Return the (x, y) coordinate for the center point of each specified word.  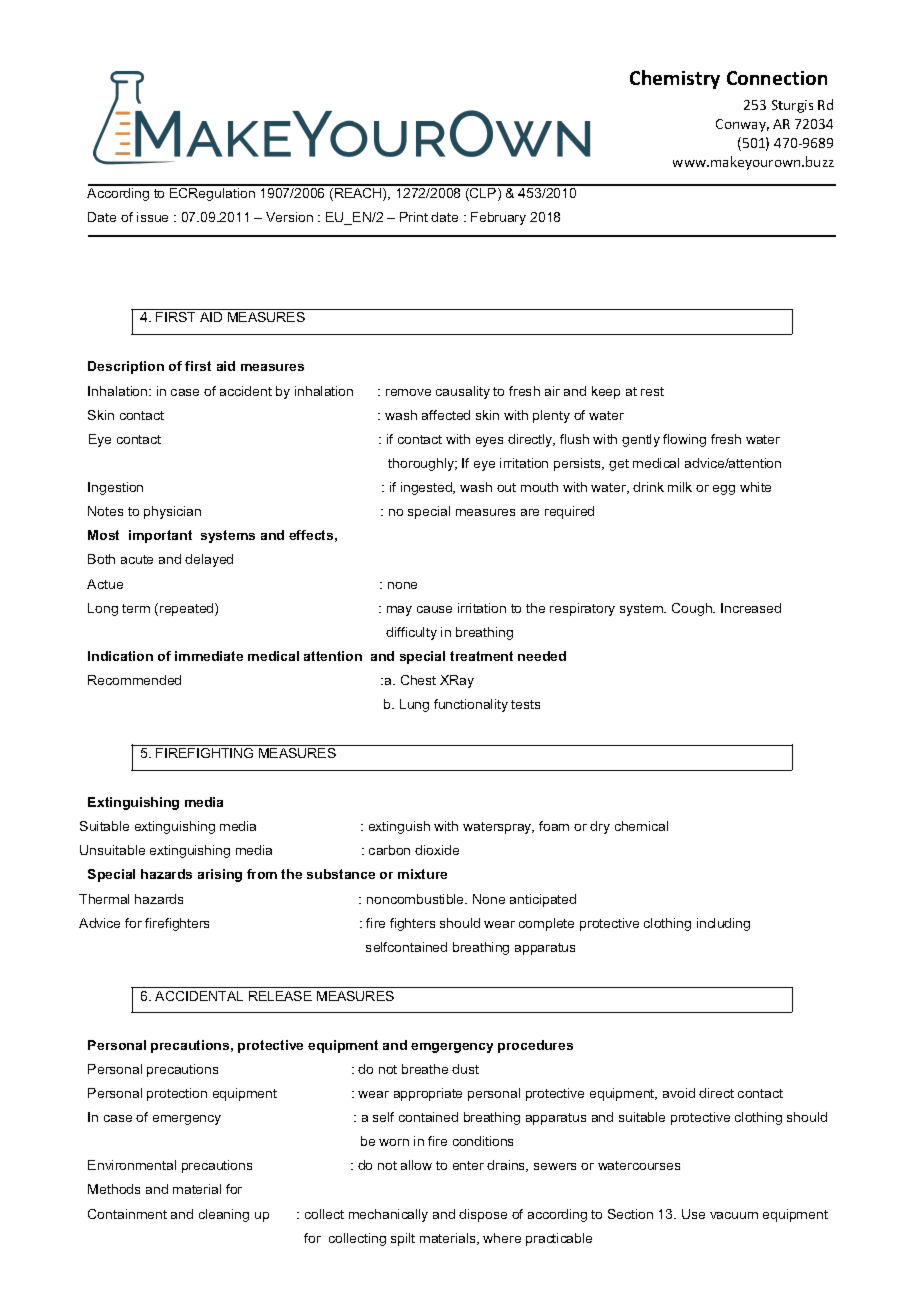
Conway (742, 125)
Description (126, 367)
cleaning (224, 1215)
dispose (483, 1215)
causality (463, 392)
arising (220, 875)
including (723, 924)
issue (152, 217)
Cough (693, 609)
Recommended (134, 680)
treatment (481, 656)
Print (414, 217)
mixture (422, 874)
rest (652, 391)
